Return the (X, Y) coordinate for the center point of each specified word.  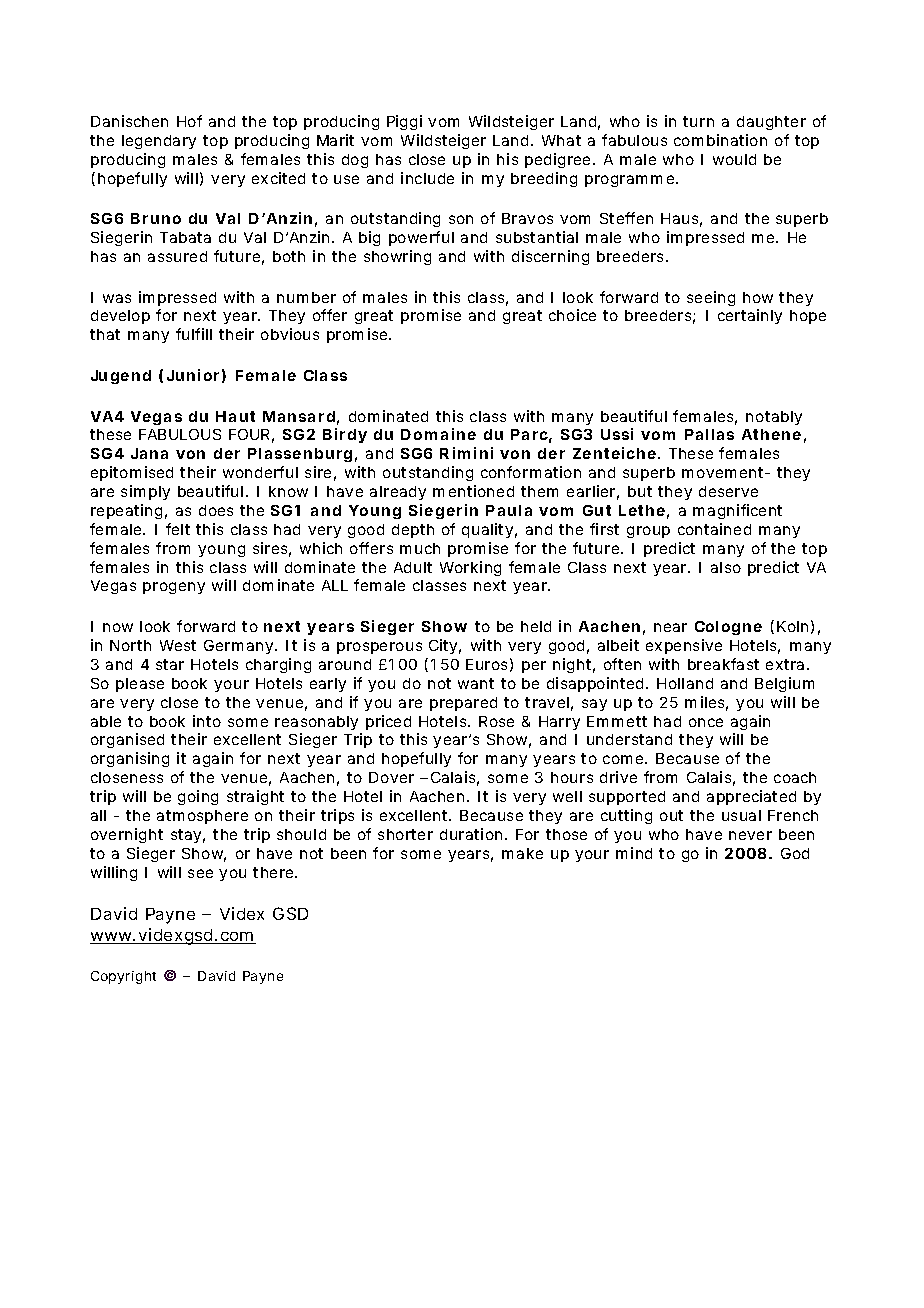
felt (178, 529)
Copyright (123, 977)
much (420, 548)
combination (720, 140)
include (427, 178)
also (726, 567)
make (522, 853)
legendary (159, 142)
